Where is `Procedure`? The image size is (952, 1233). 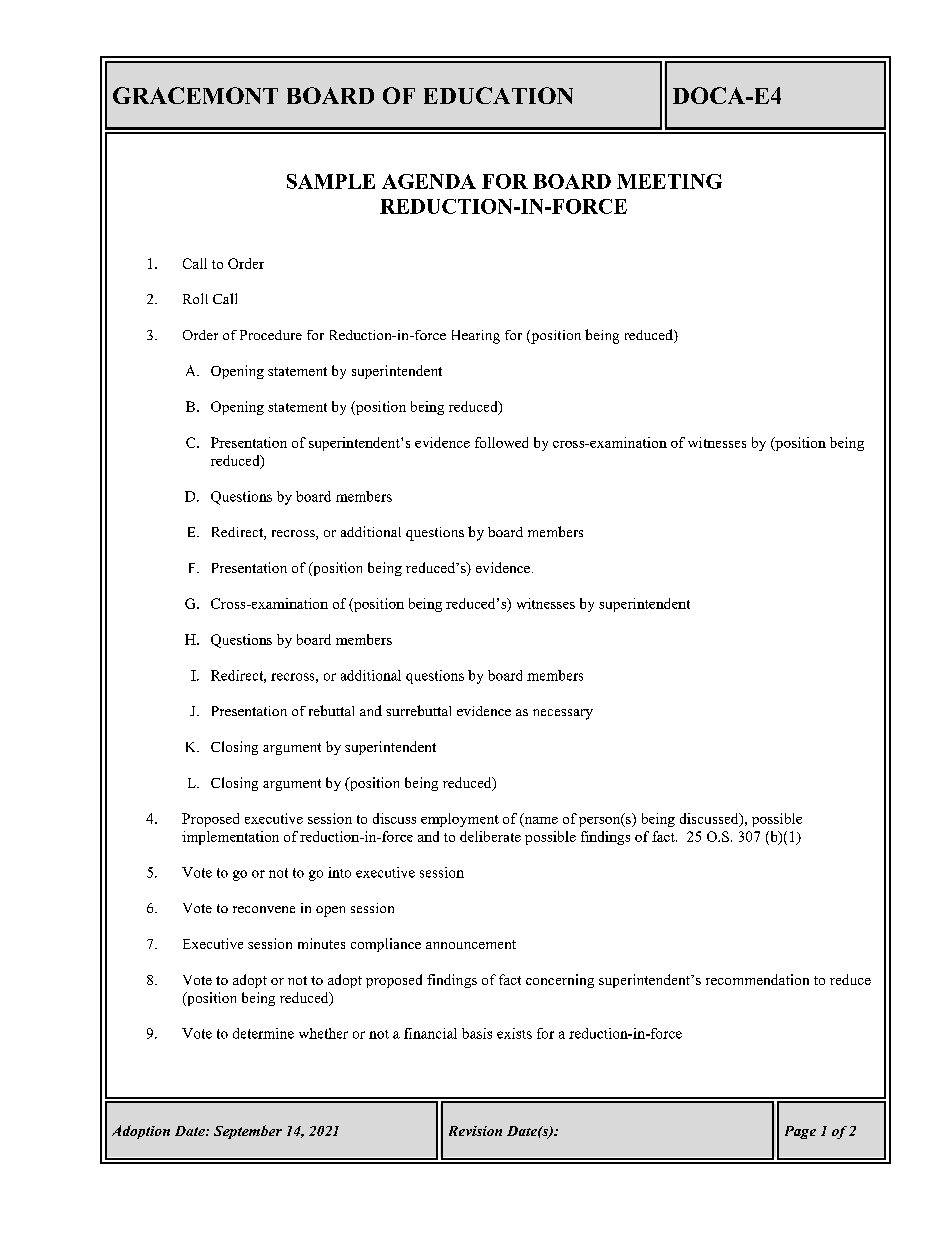
Procedure is located at coordinates (271, 335).
